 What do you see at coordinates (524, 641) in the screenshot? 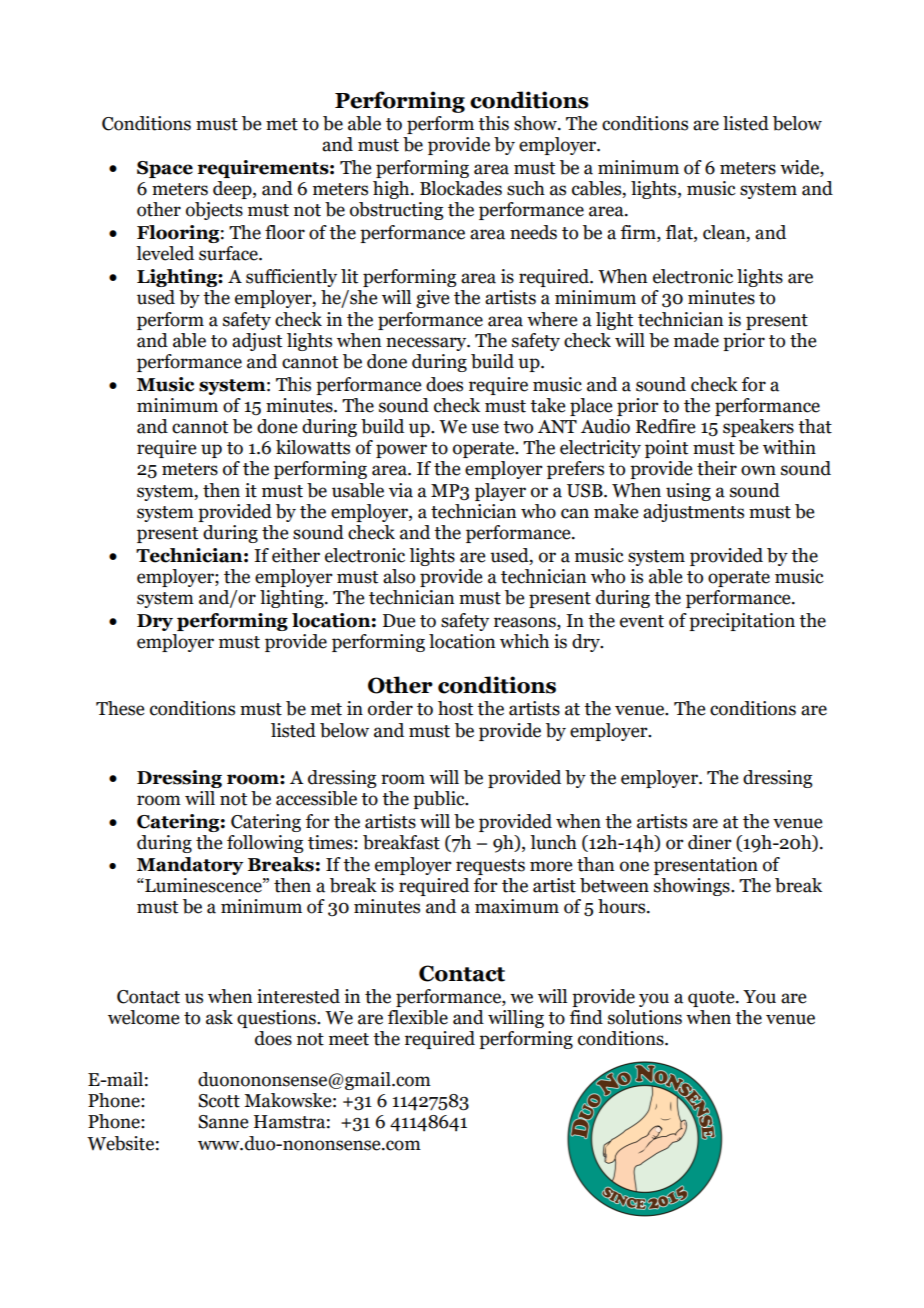
I see `which` at bounding box center [524, 641].
